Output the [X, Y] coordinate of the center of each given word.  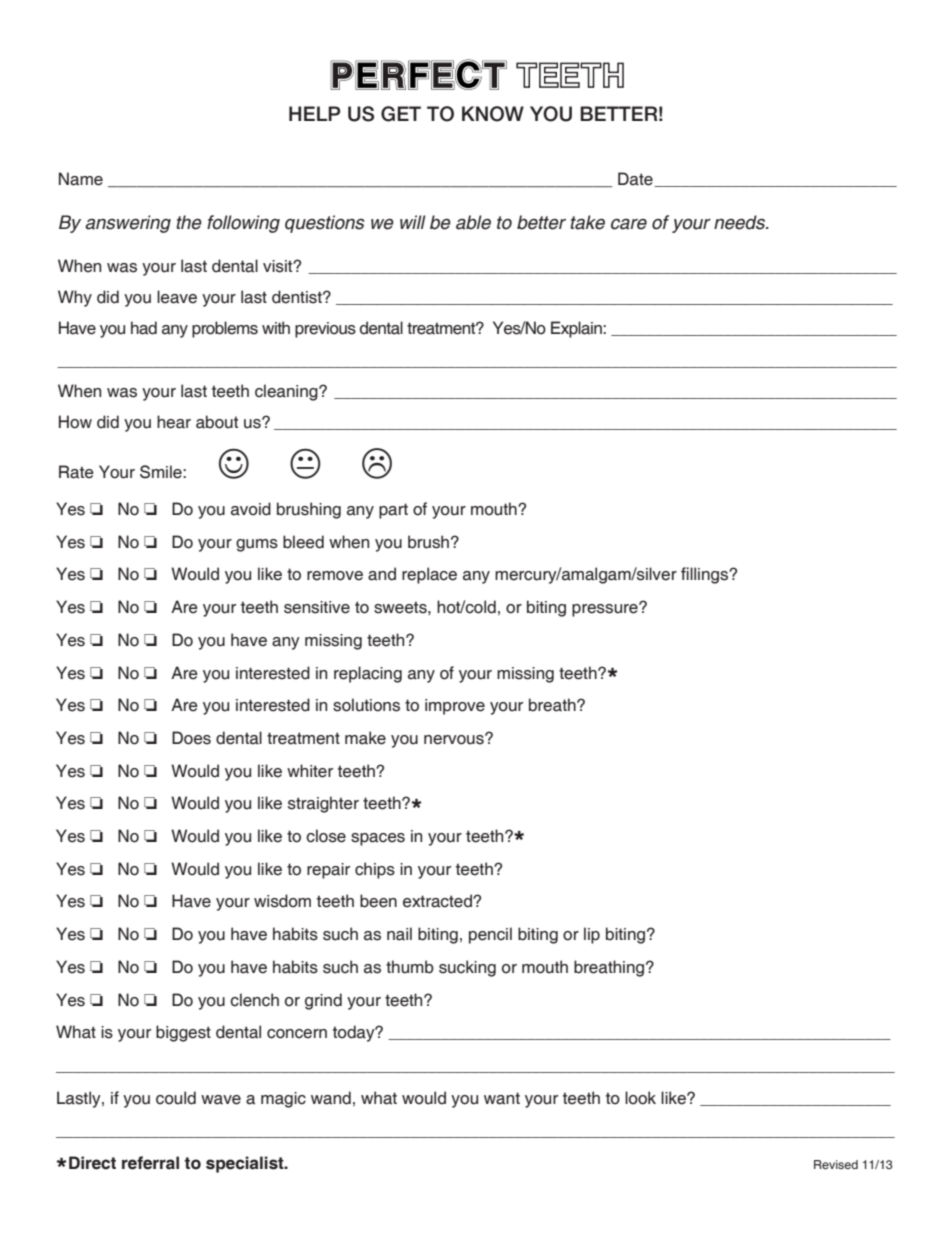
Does [191, 738]
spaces [378, 839]
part [393, 511]
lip [592, 935]
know [493, 114]
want [502, 1098]
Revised [836, 1164]
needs [740, 222]
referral [150, 1163]
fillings [706, 575]
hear [174, 422]
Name [81, 179]
